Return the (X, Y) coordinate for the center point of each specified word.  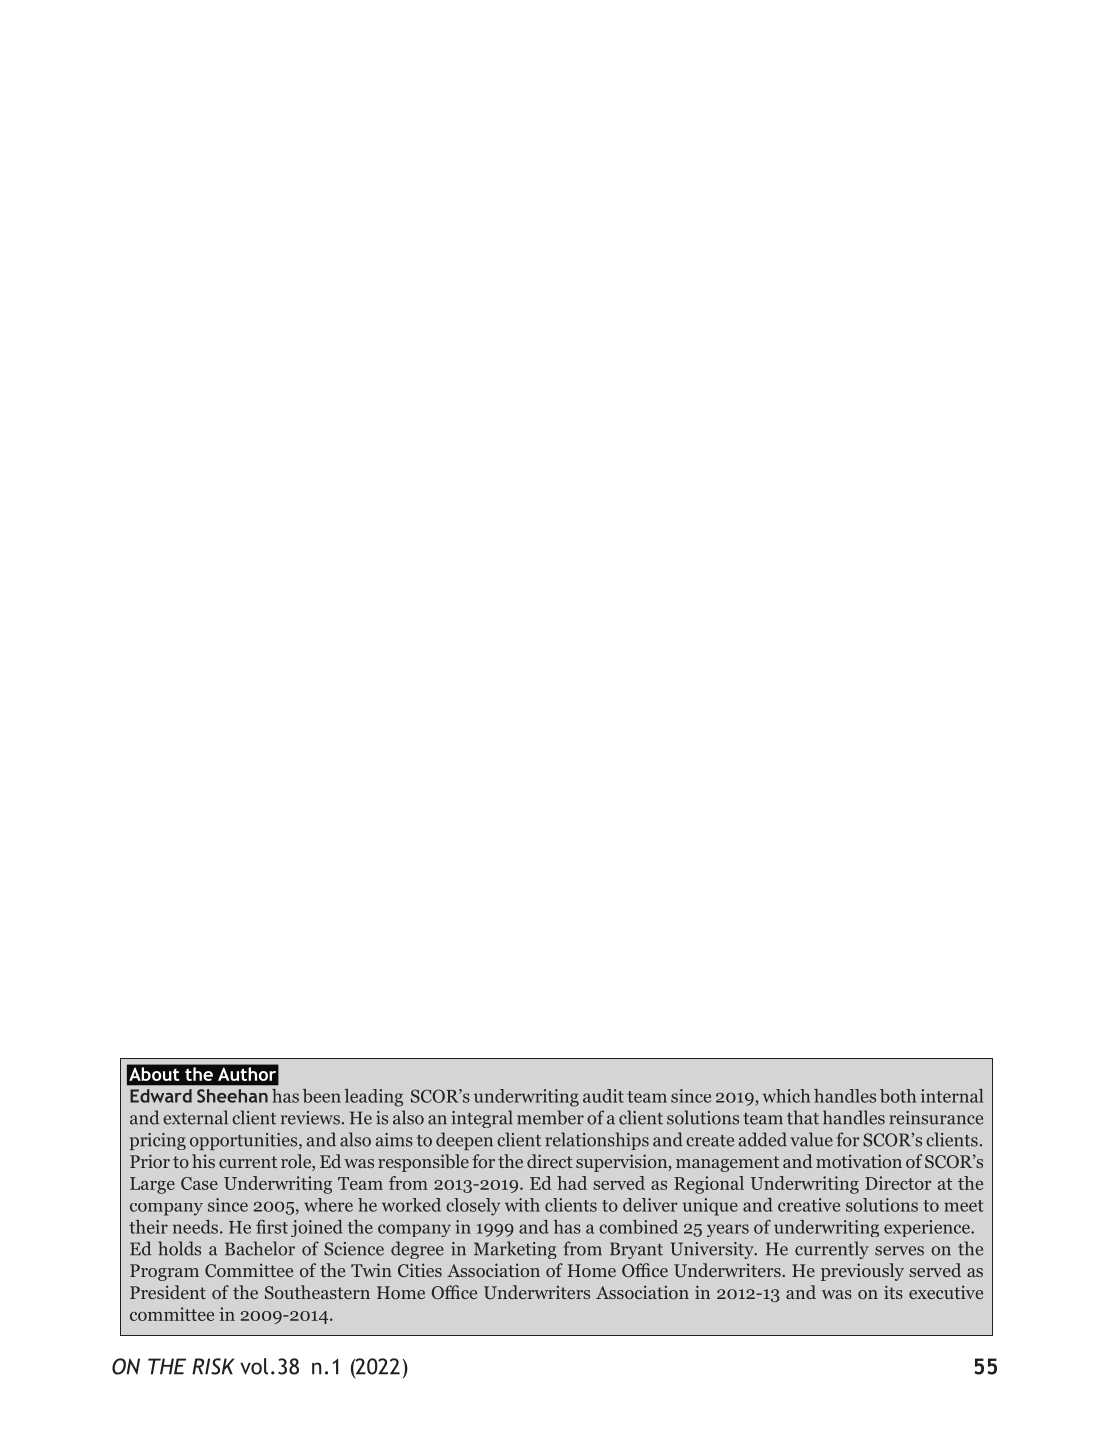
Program (164, 1272)
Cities (420, 1270)
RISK (213, 1366)
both (898, 1096)
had (572, 1183)
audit (603, 1096)
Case (199, 1183)
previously (862, 1272)
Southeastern (317, 1292)
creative (809, 1205)
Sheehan (232, 1096)
